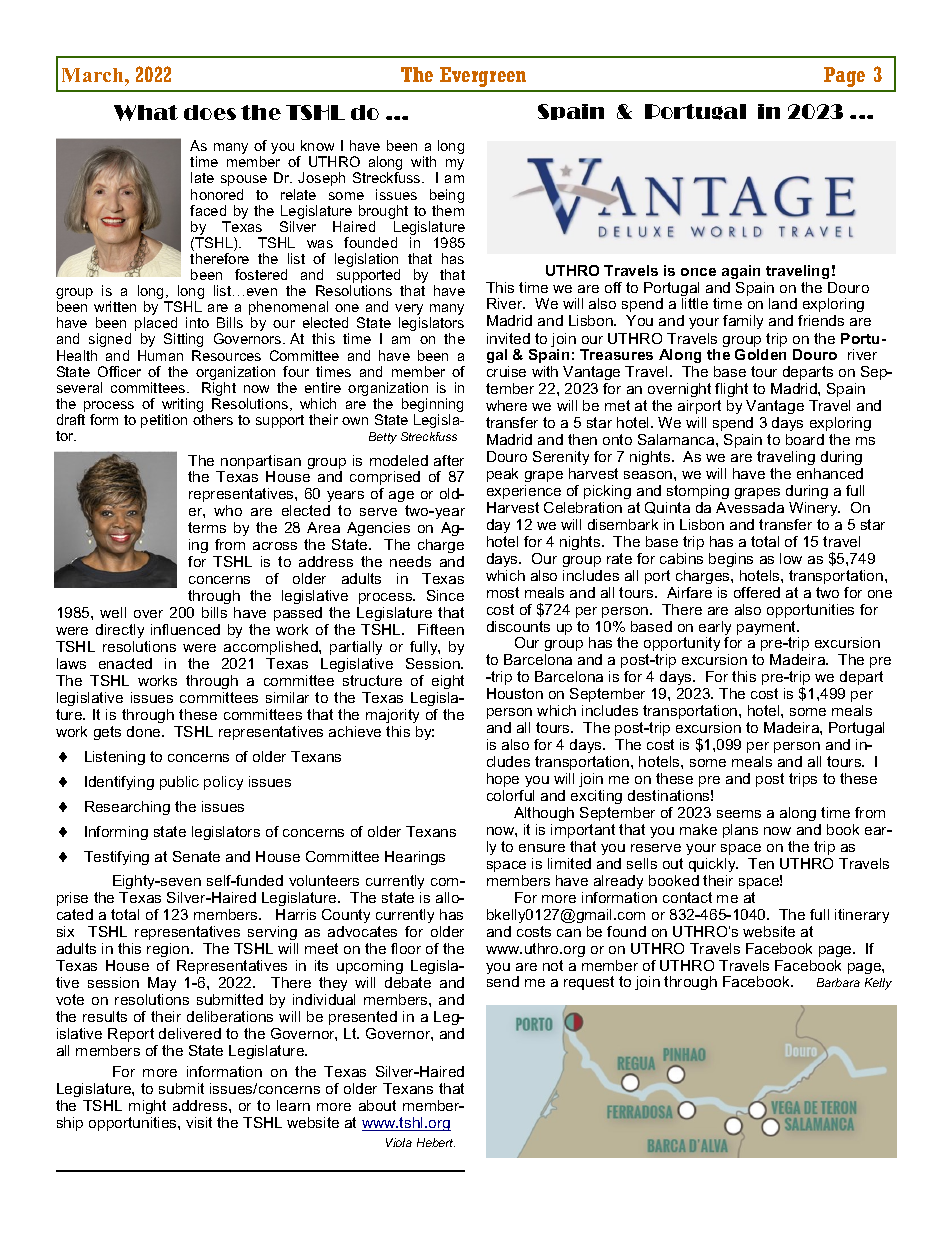 The image size is (952, 1233). I want to click on Golden, so click(760, 354).
